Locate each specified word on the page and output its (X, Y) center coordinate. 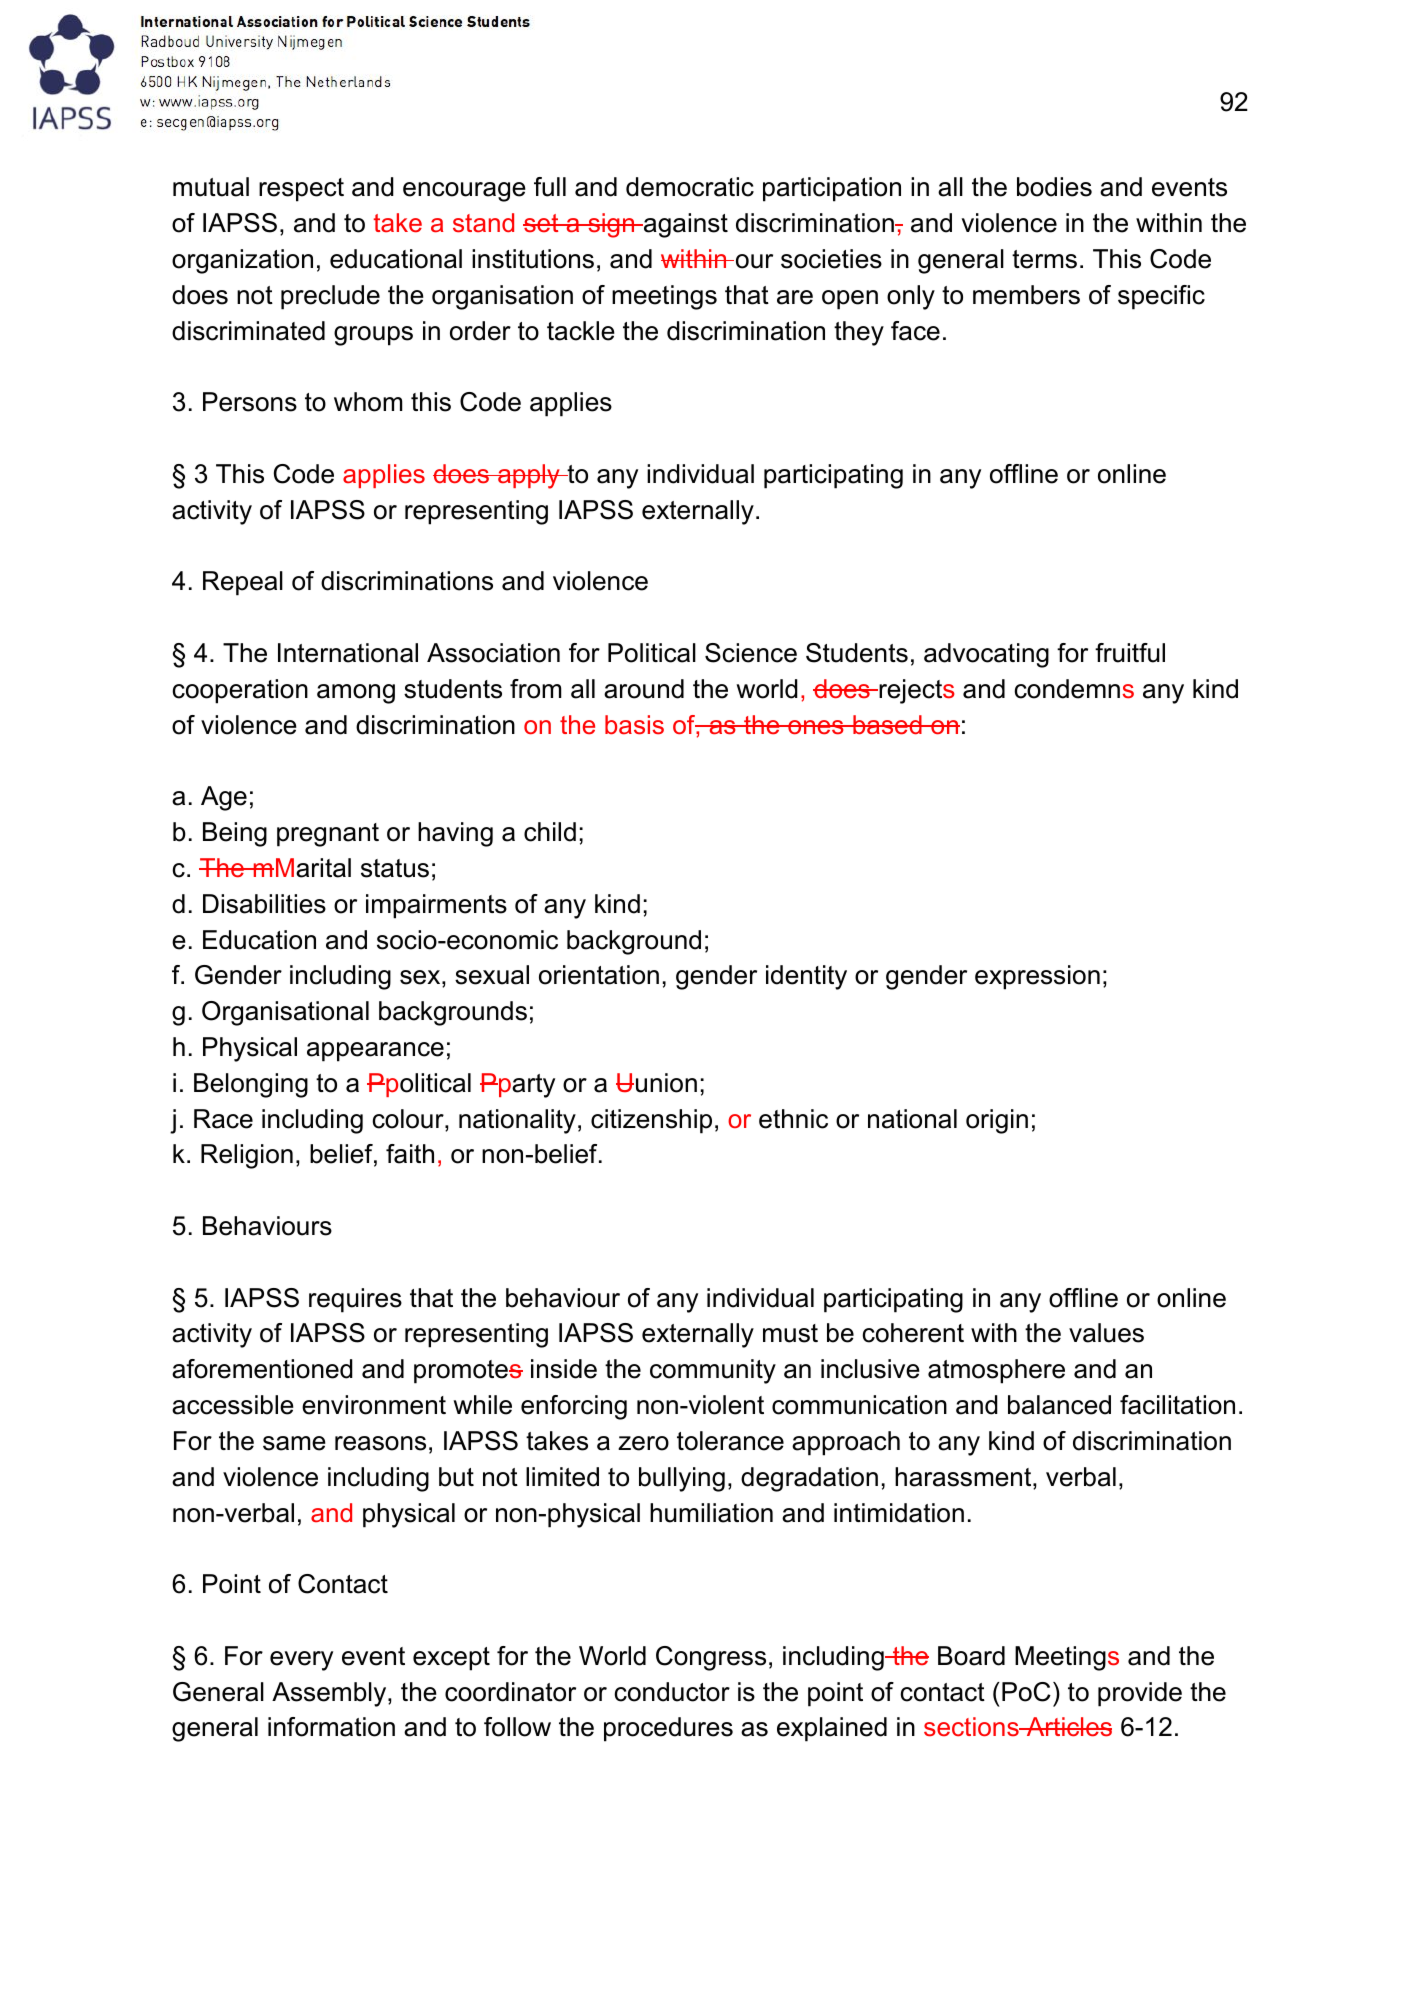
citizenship (651, 1121)
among (356, 694)
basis (634, 725)
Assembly (330, 1694)
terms (1044, 259)
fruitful (1130, 653)
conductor (672, 1692)
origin (997, 1121)
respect (301, 190)
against (685, 225)
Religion (247, 1156)
